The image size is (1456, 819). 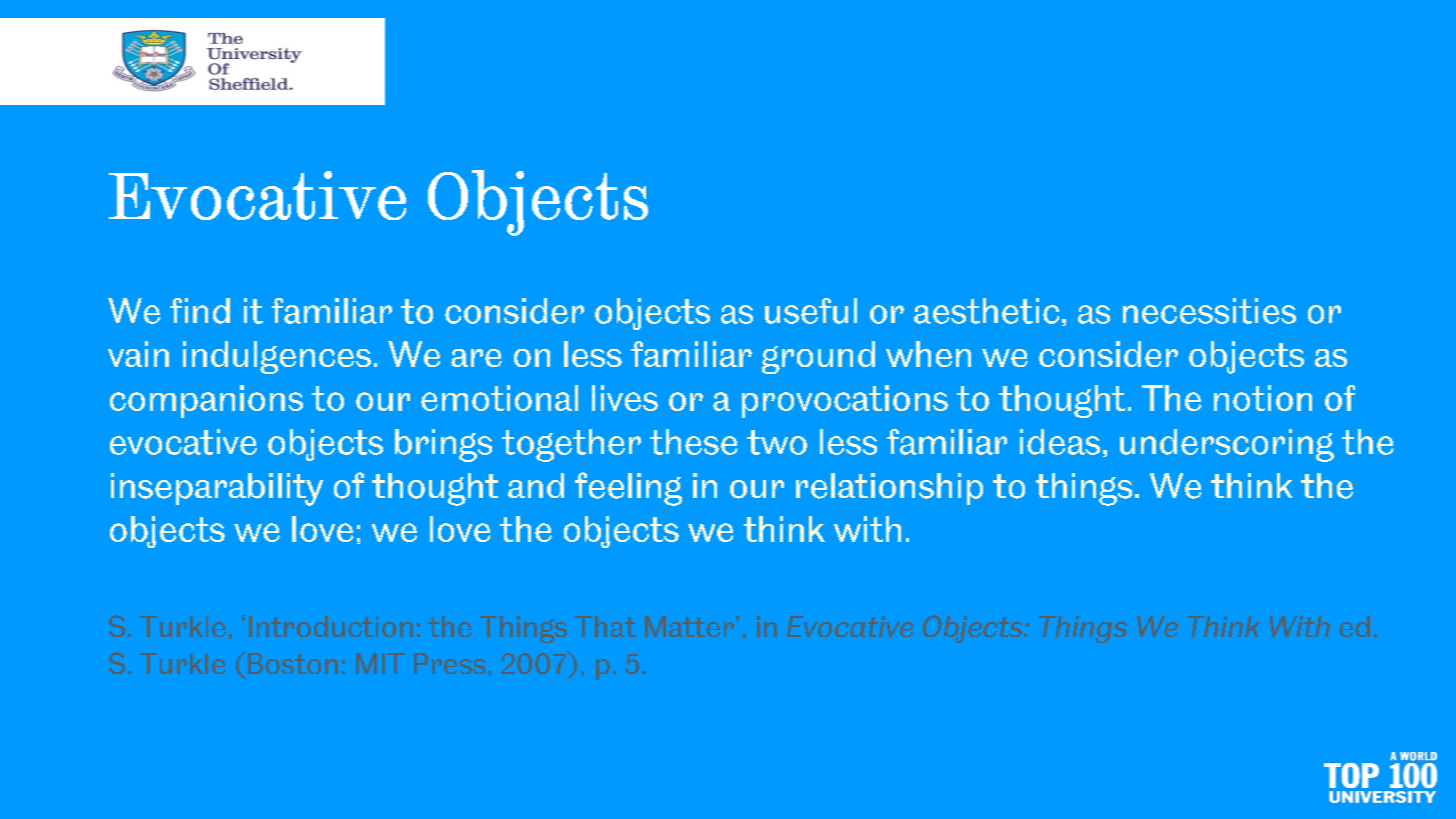 I want to click on find, so click(x=200, y=311).
